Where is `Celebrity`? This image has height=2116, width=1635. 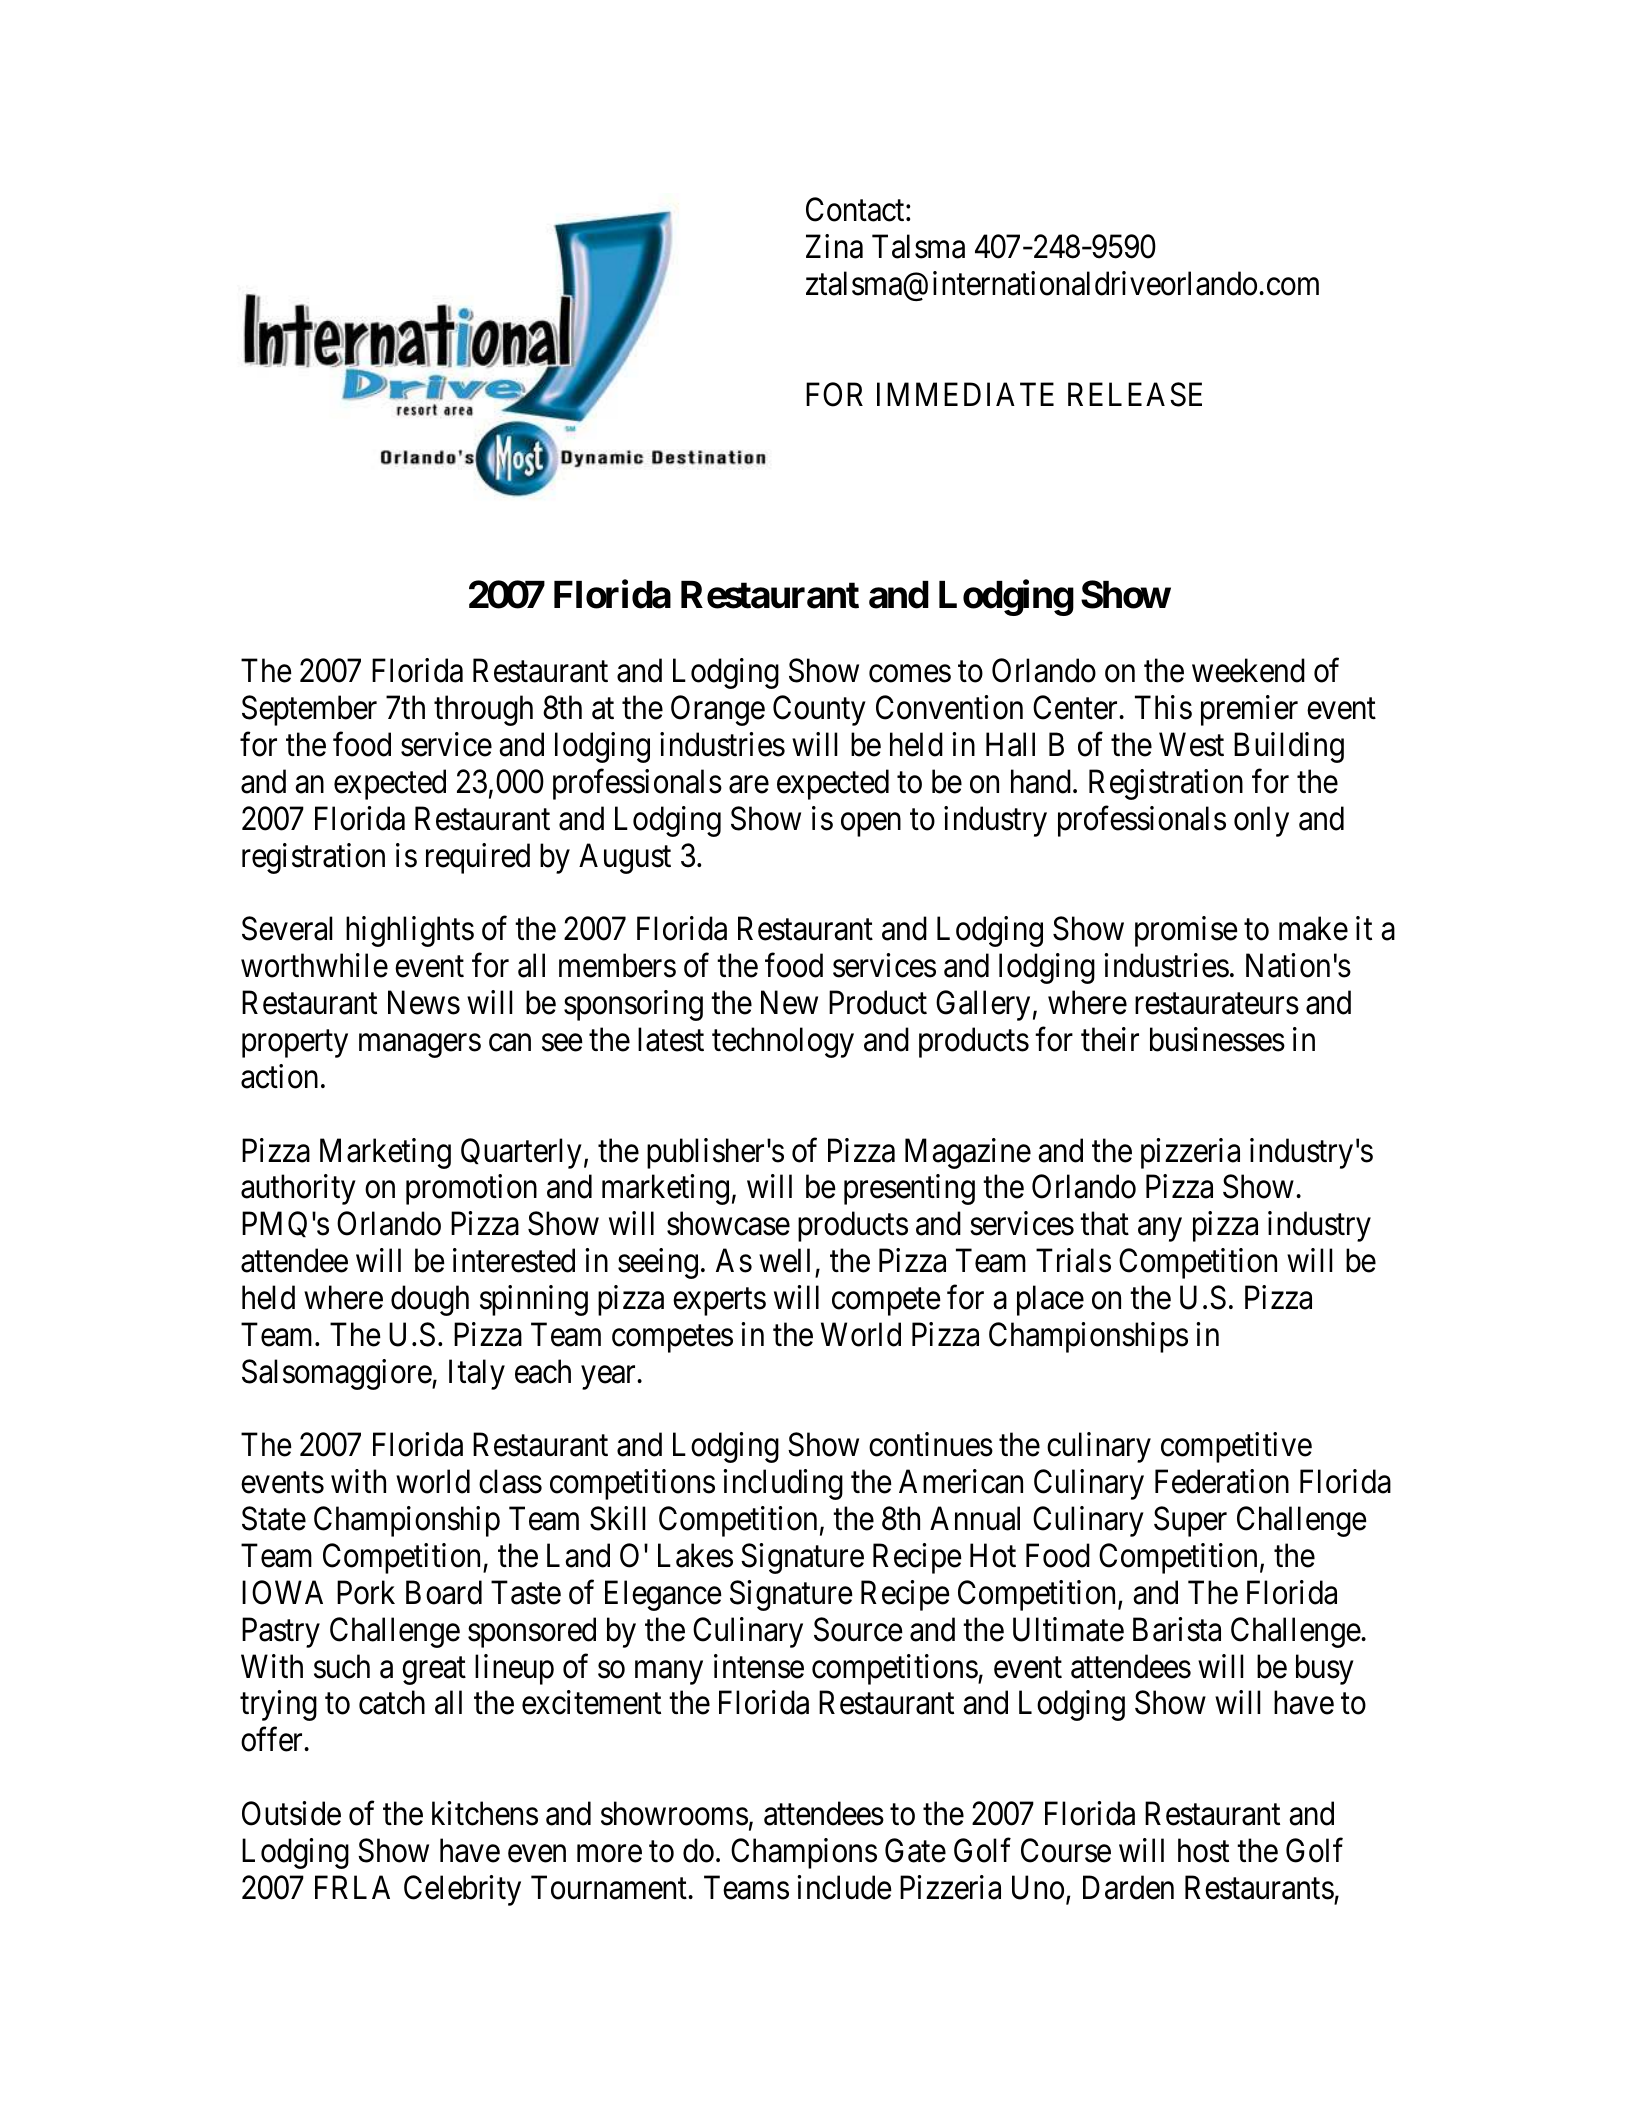
Celebrity is located at coordinates (462, 1890).
